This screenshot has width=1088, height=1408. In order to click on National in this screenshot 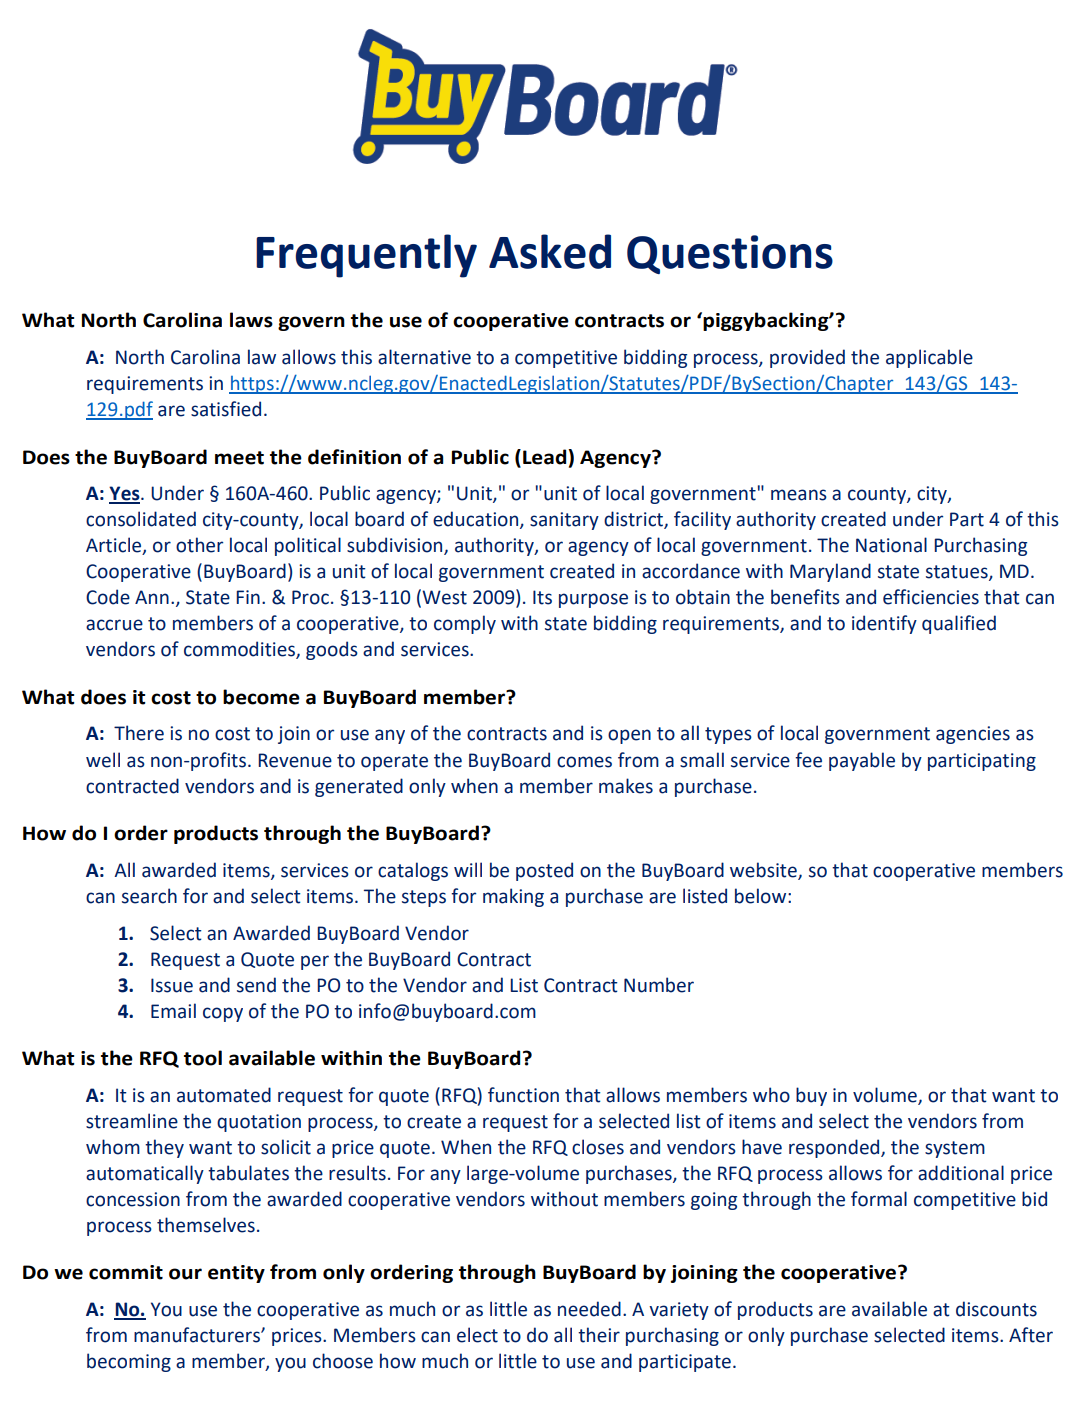, I will do `click(891, 545)`.
